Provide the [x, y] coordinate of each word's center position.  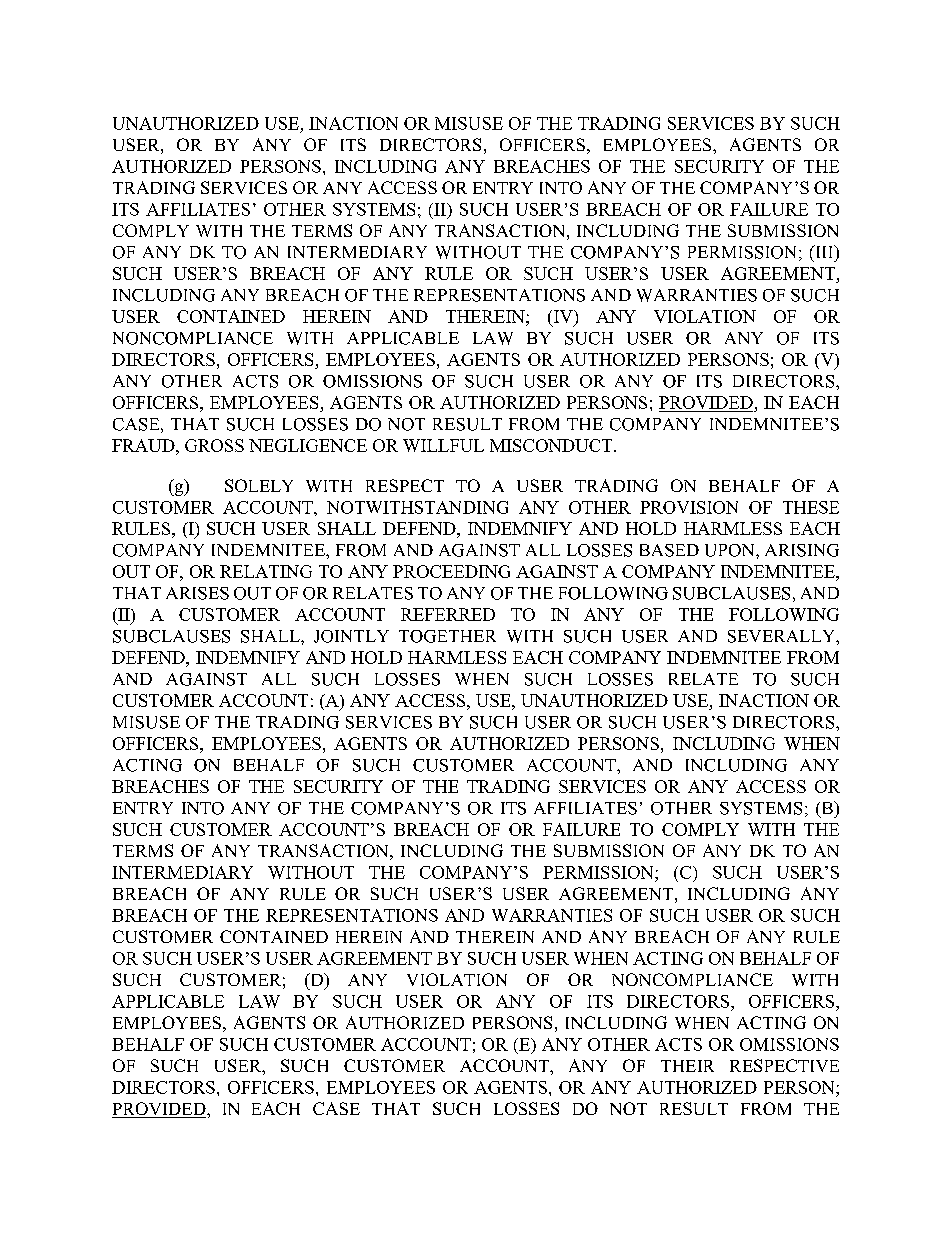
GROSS [214, 445]
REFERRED [448, 614]
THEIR [687, 1066]
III [824, 251]
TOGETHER [447, 636]
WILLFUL [443, 445]
